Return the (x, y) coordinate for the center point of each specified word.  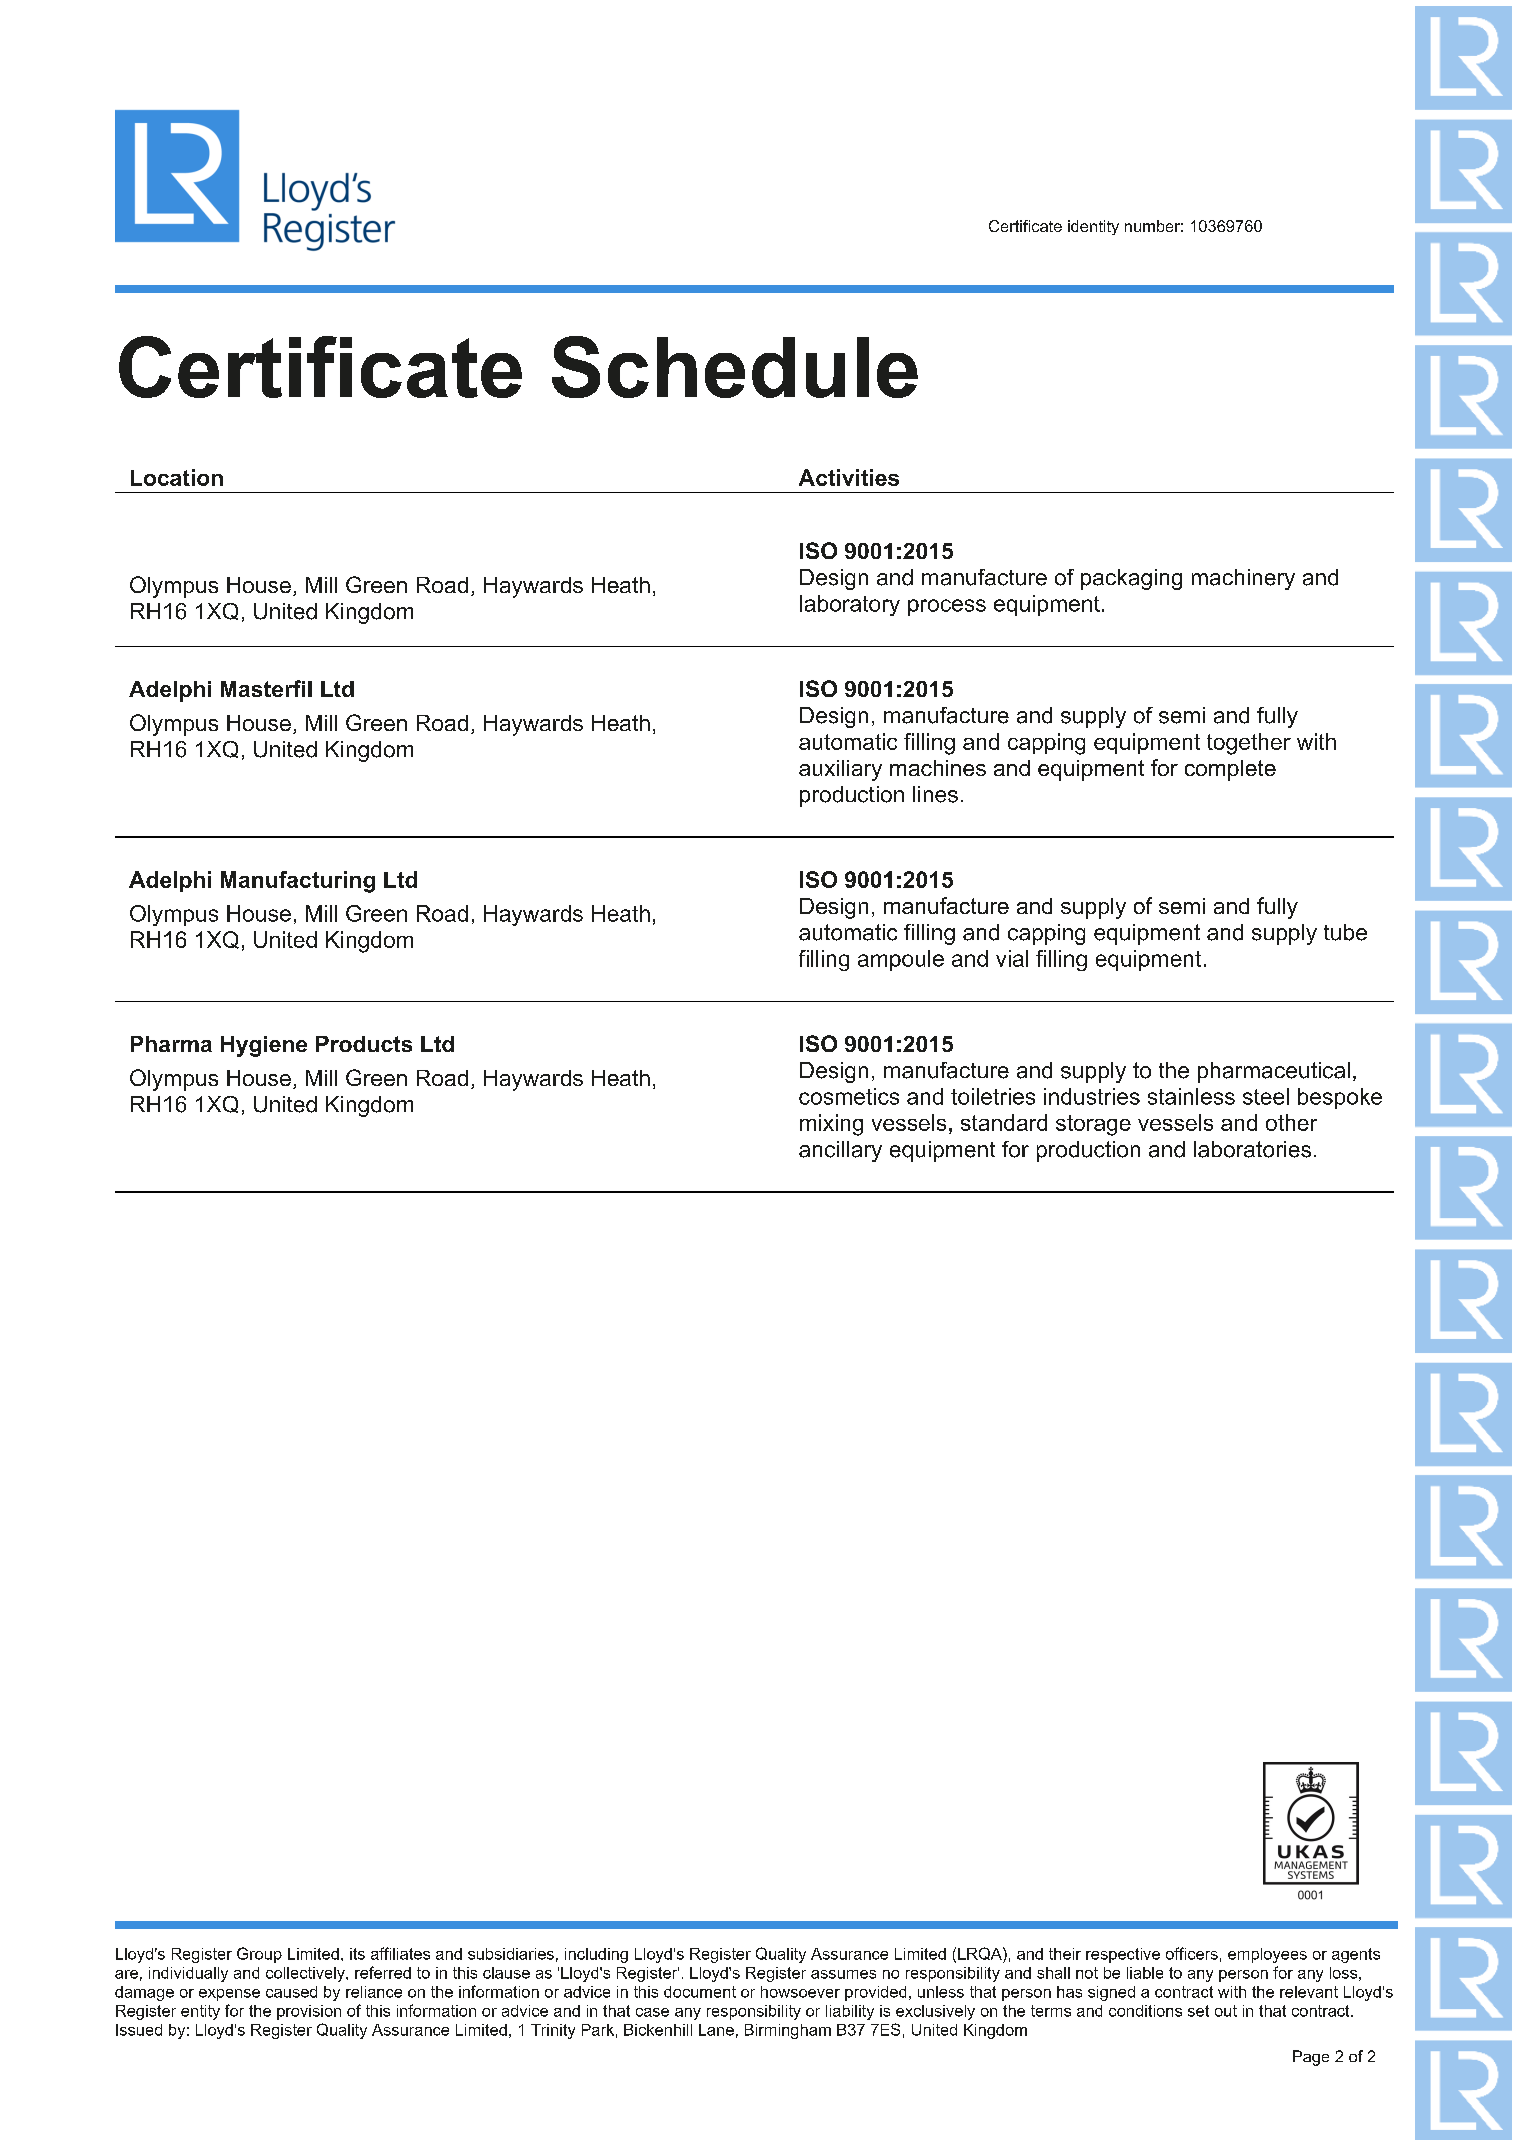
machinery (1243, 579)
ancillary (840, 1151)
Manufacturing (298, 882)
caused (291, 1992)
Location (177, 477)
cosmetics (849, 1096)
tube (1345, 932)
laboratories (1252, 1149)
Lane (716, 2030)
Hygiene (264, 1046)
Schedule (735, 367)
